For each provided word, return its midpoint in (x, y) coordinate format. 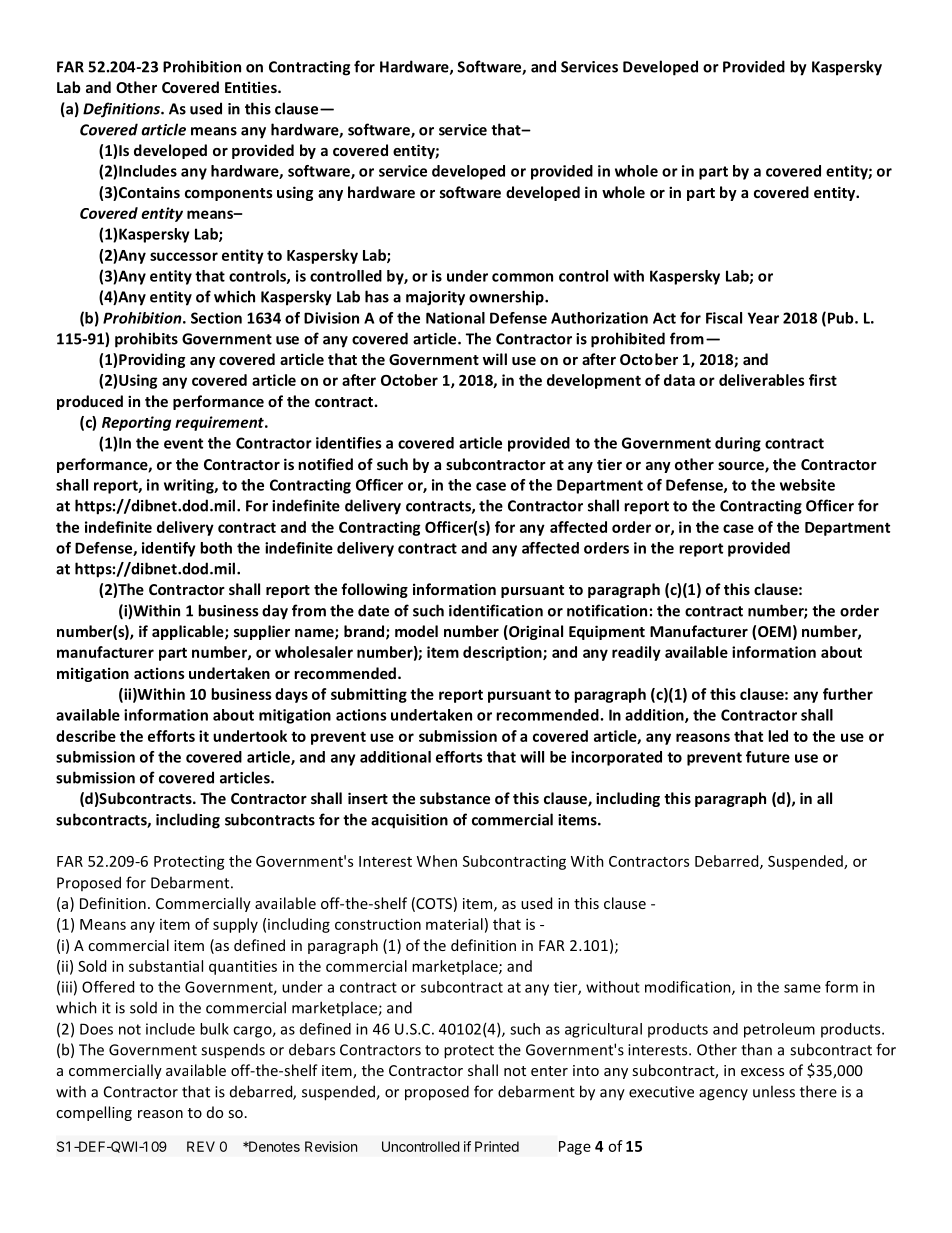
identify (169, 549)
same (802, 988)
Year (763, 318)
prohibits (146, 340)
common (522, 277)
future (768, 757)
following (374, 590)
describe (86, 736)
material (454, 924)
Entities (252, 87)
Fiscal (724, 318)
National (455, 318)
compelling (94, 1113)
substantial (166, 966)
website (807, 485)
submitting (369, 695)
